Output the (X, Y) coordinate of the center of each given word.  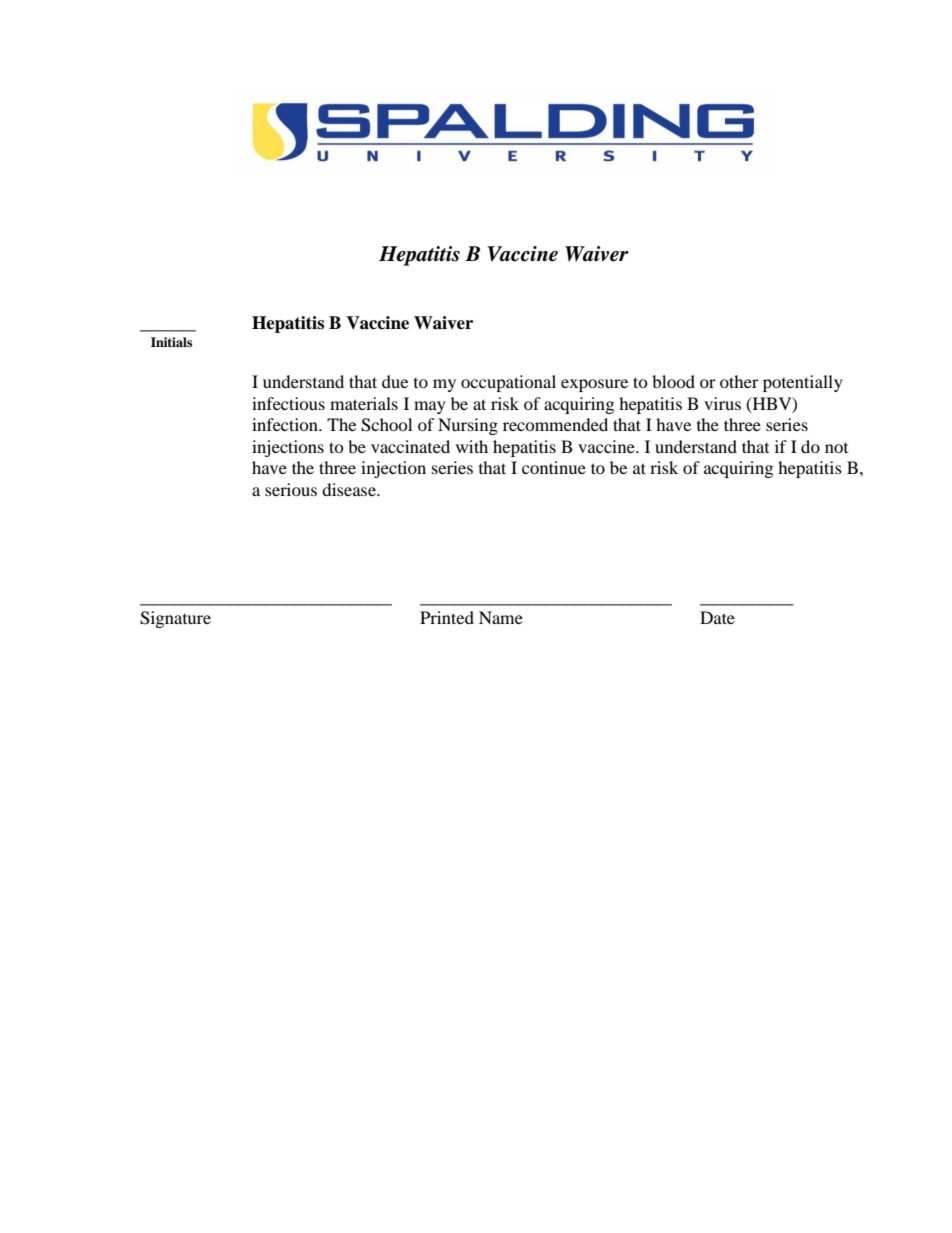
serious (291, 489)
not (836, 448)
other (739, 381)
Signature (175, 619)
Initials (171, 342)
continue (554, 467)
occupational (508, 383)
